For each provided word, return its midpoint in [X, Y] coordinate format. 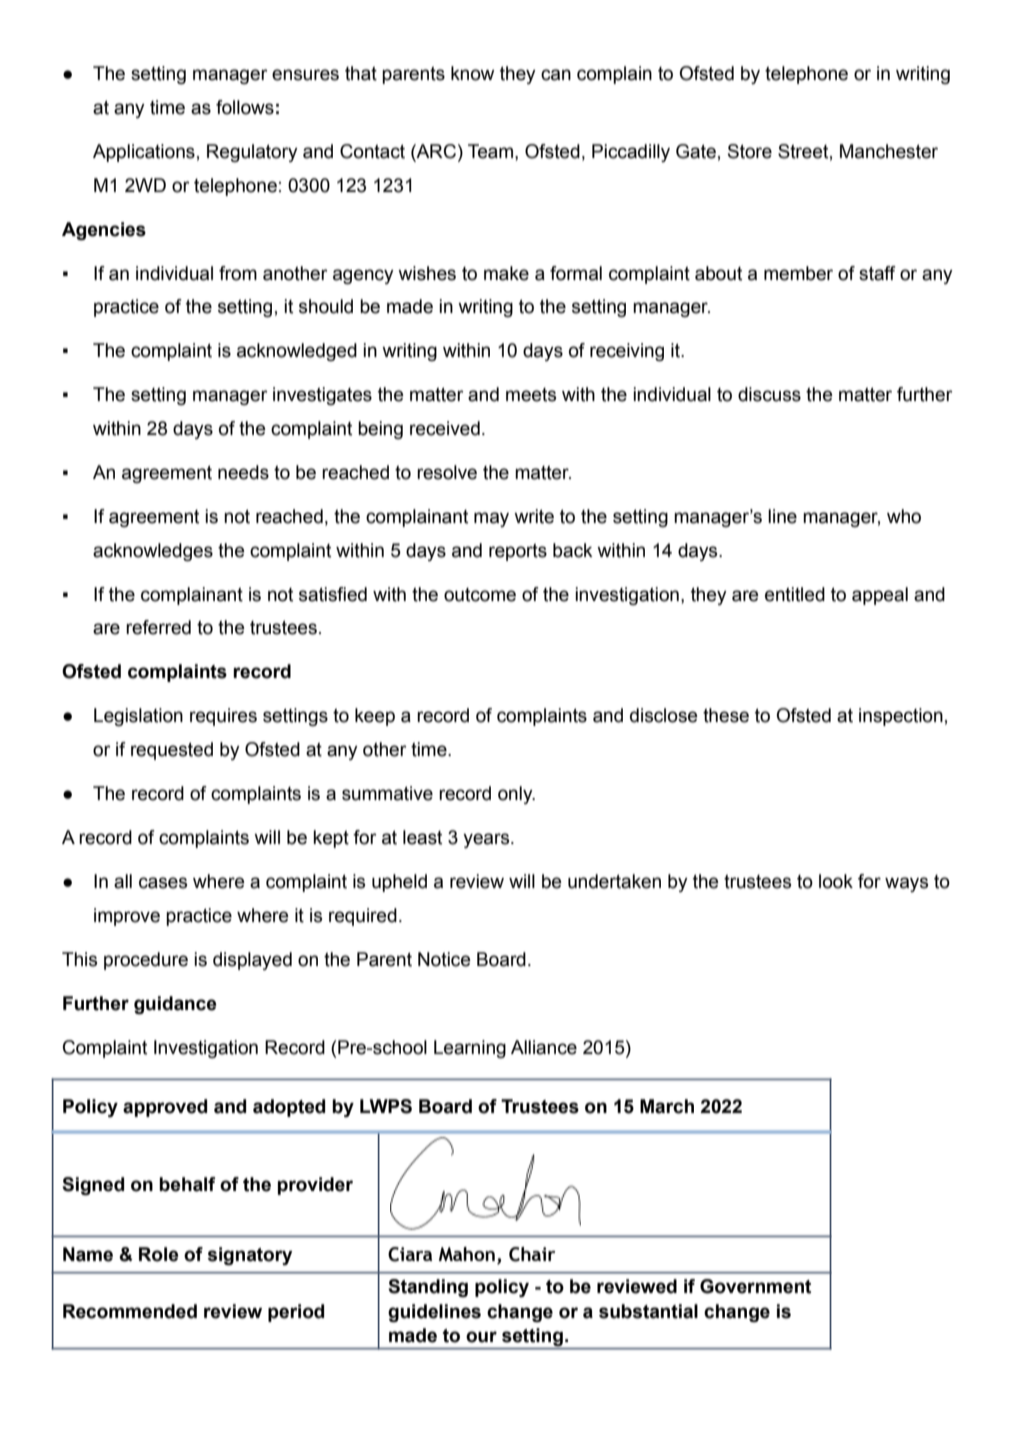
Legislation [138, 717]
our [481, 1337]
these [726, 715]
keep [375, 717]
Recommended [130, 1311]
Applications [144, 153]
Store [750, 151]
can [556, 75]
